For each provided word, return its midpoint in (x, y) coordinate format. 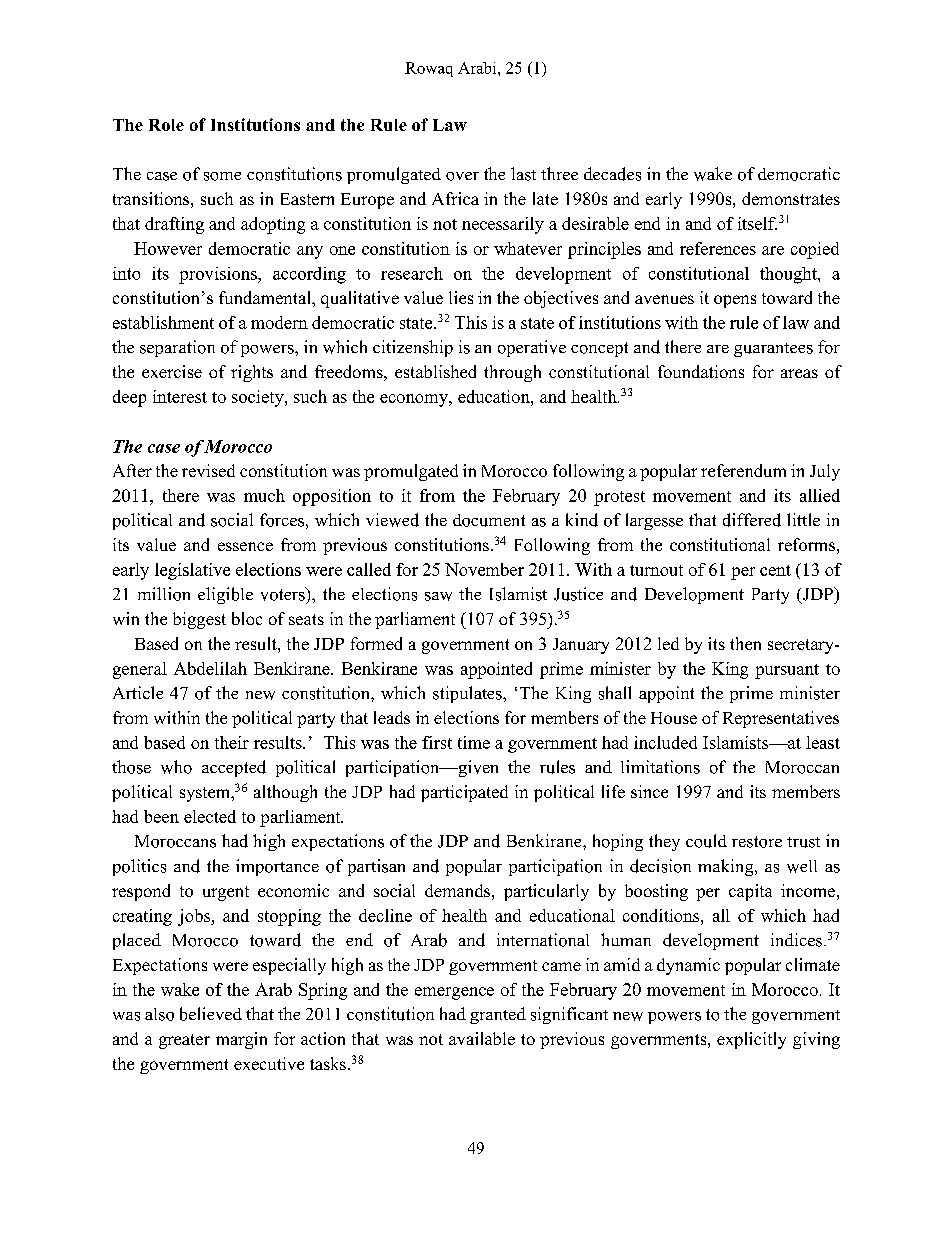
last (523, 174)
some (222, 176)
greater (184, 1041)
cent (775, 570)
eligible (225, 595)
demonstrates (791, 198)
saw (438, 596)
